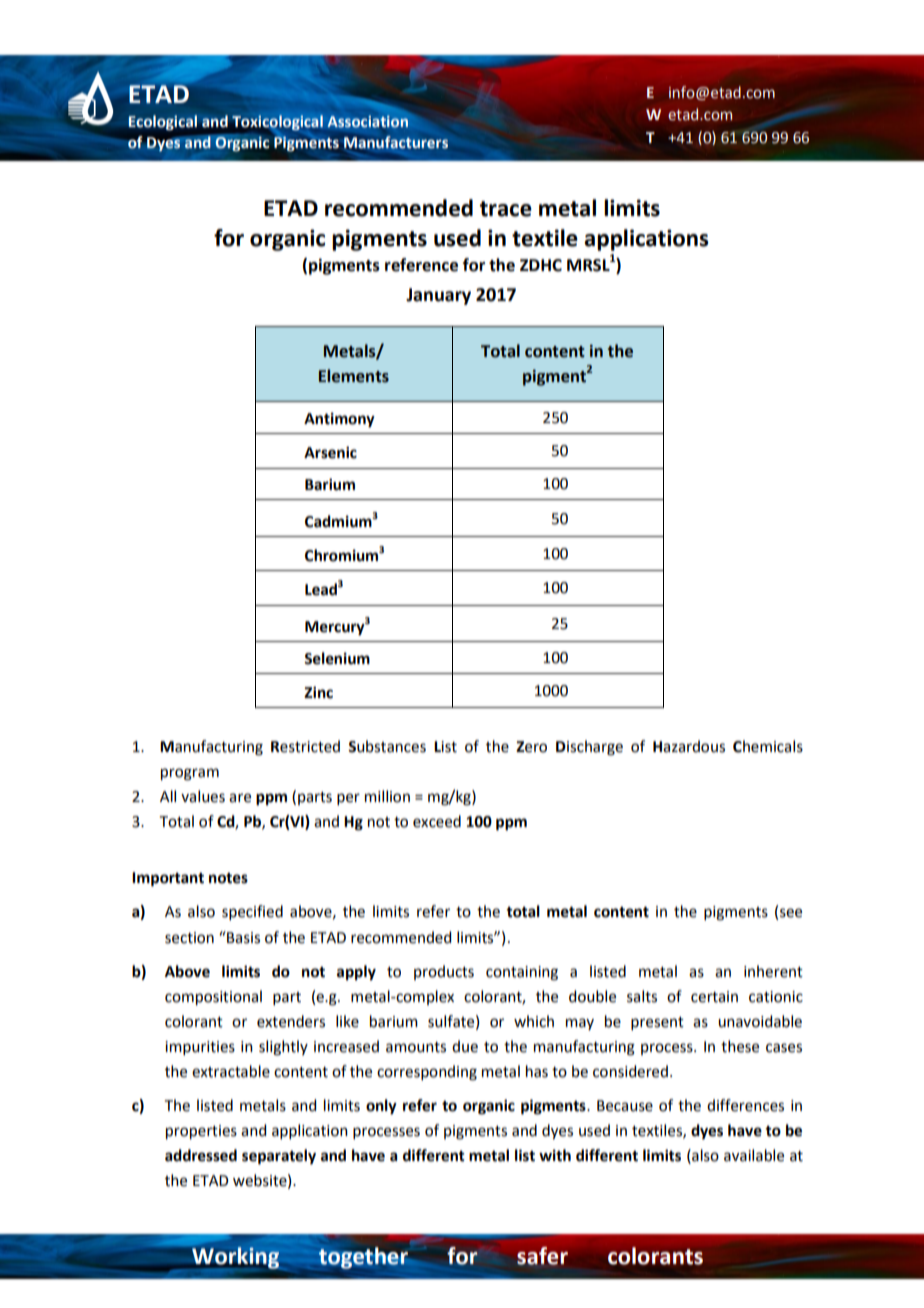 The image size is (924, 1308). I want to click on Zero, so click(531, 747).
